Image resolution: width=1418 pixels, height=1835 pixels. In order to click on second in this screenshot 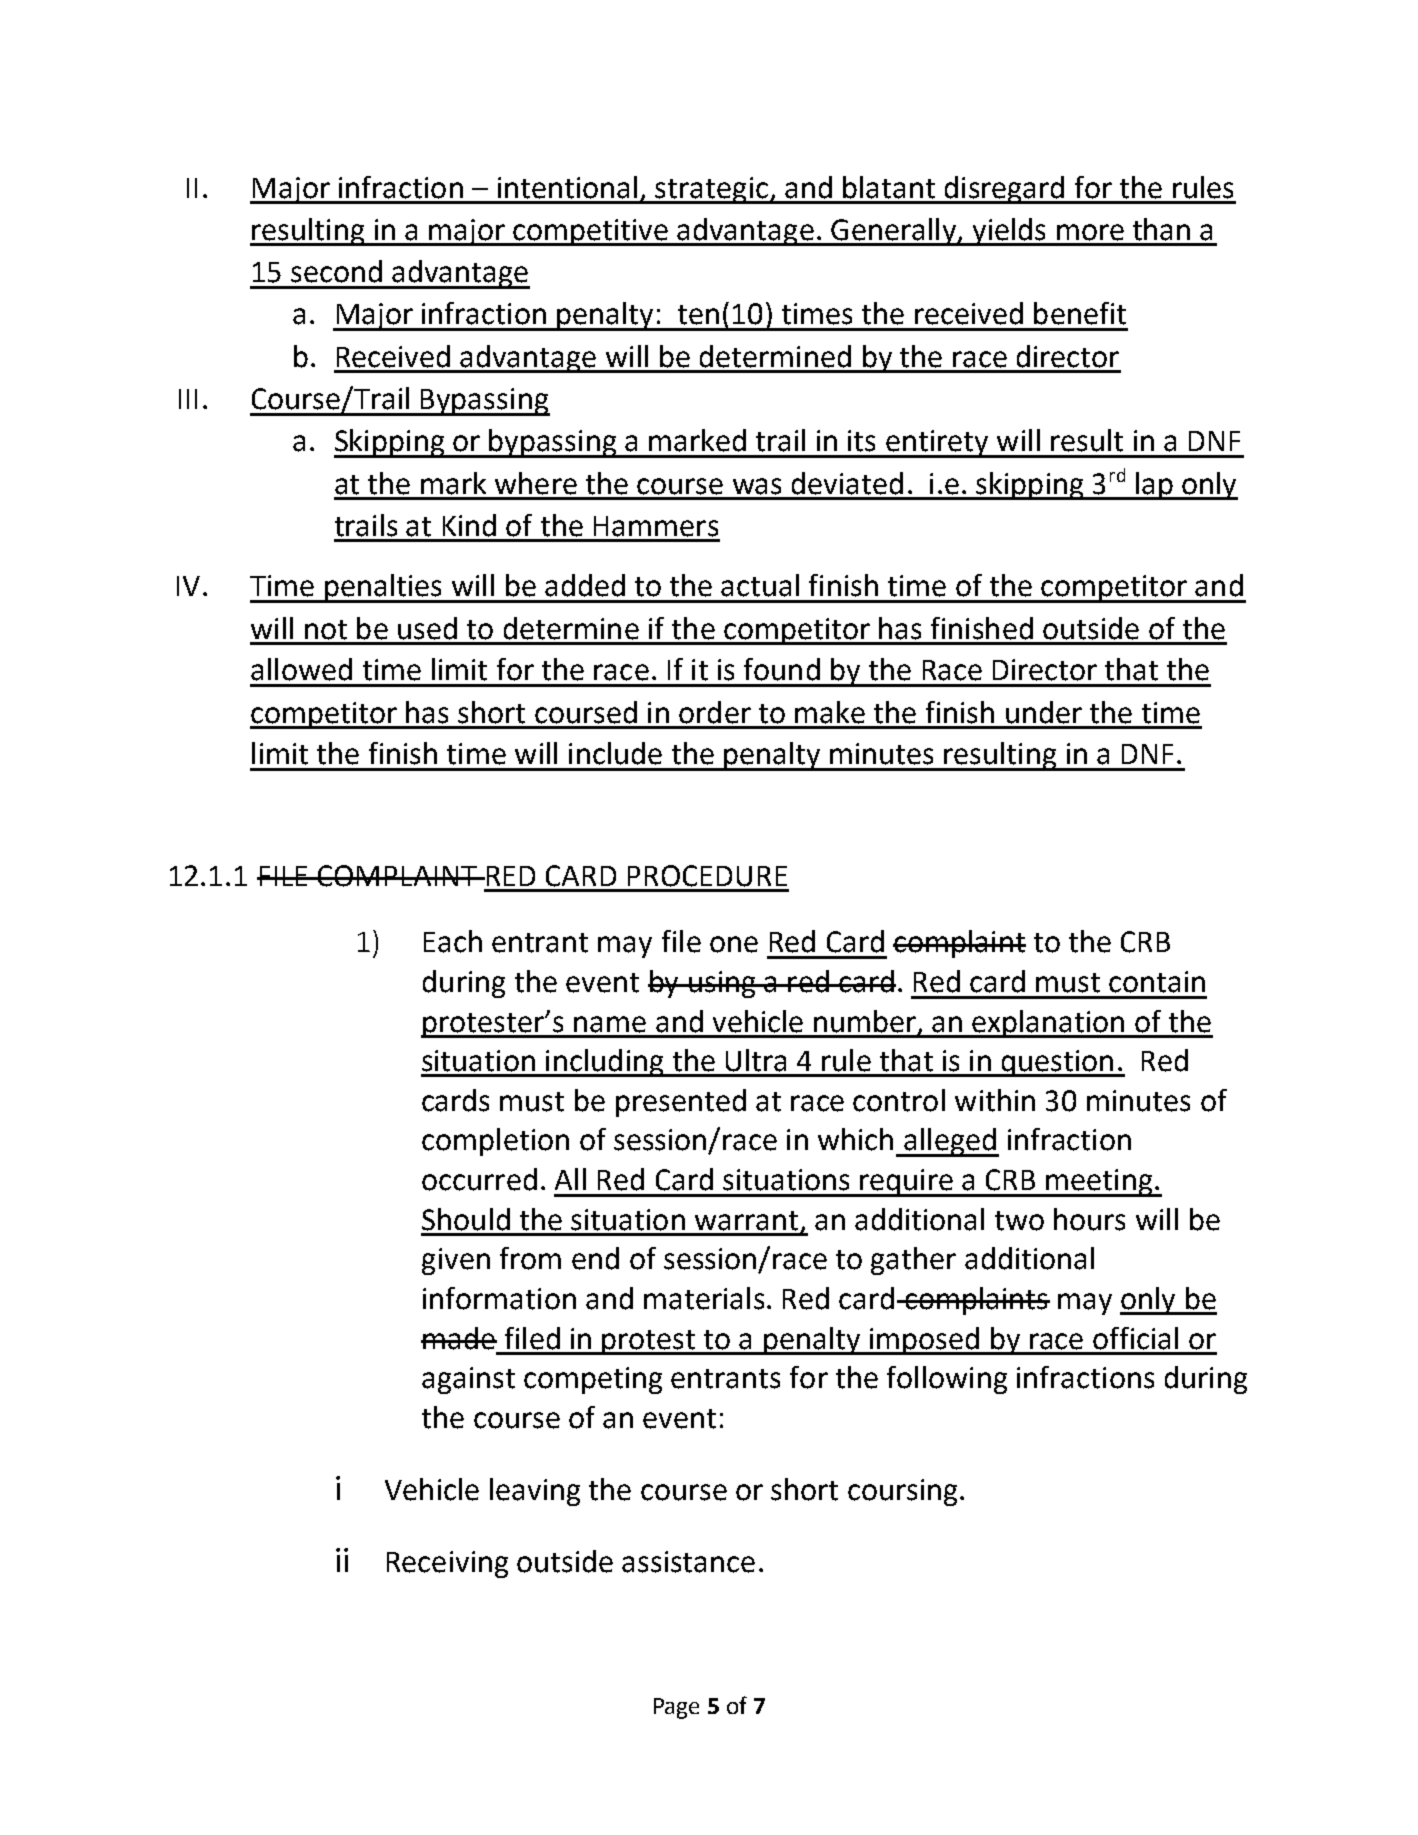, I will do `click(336, 271)`.
